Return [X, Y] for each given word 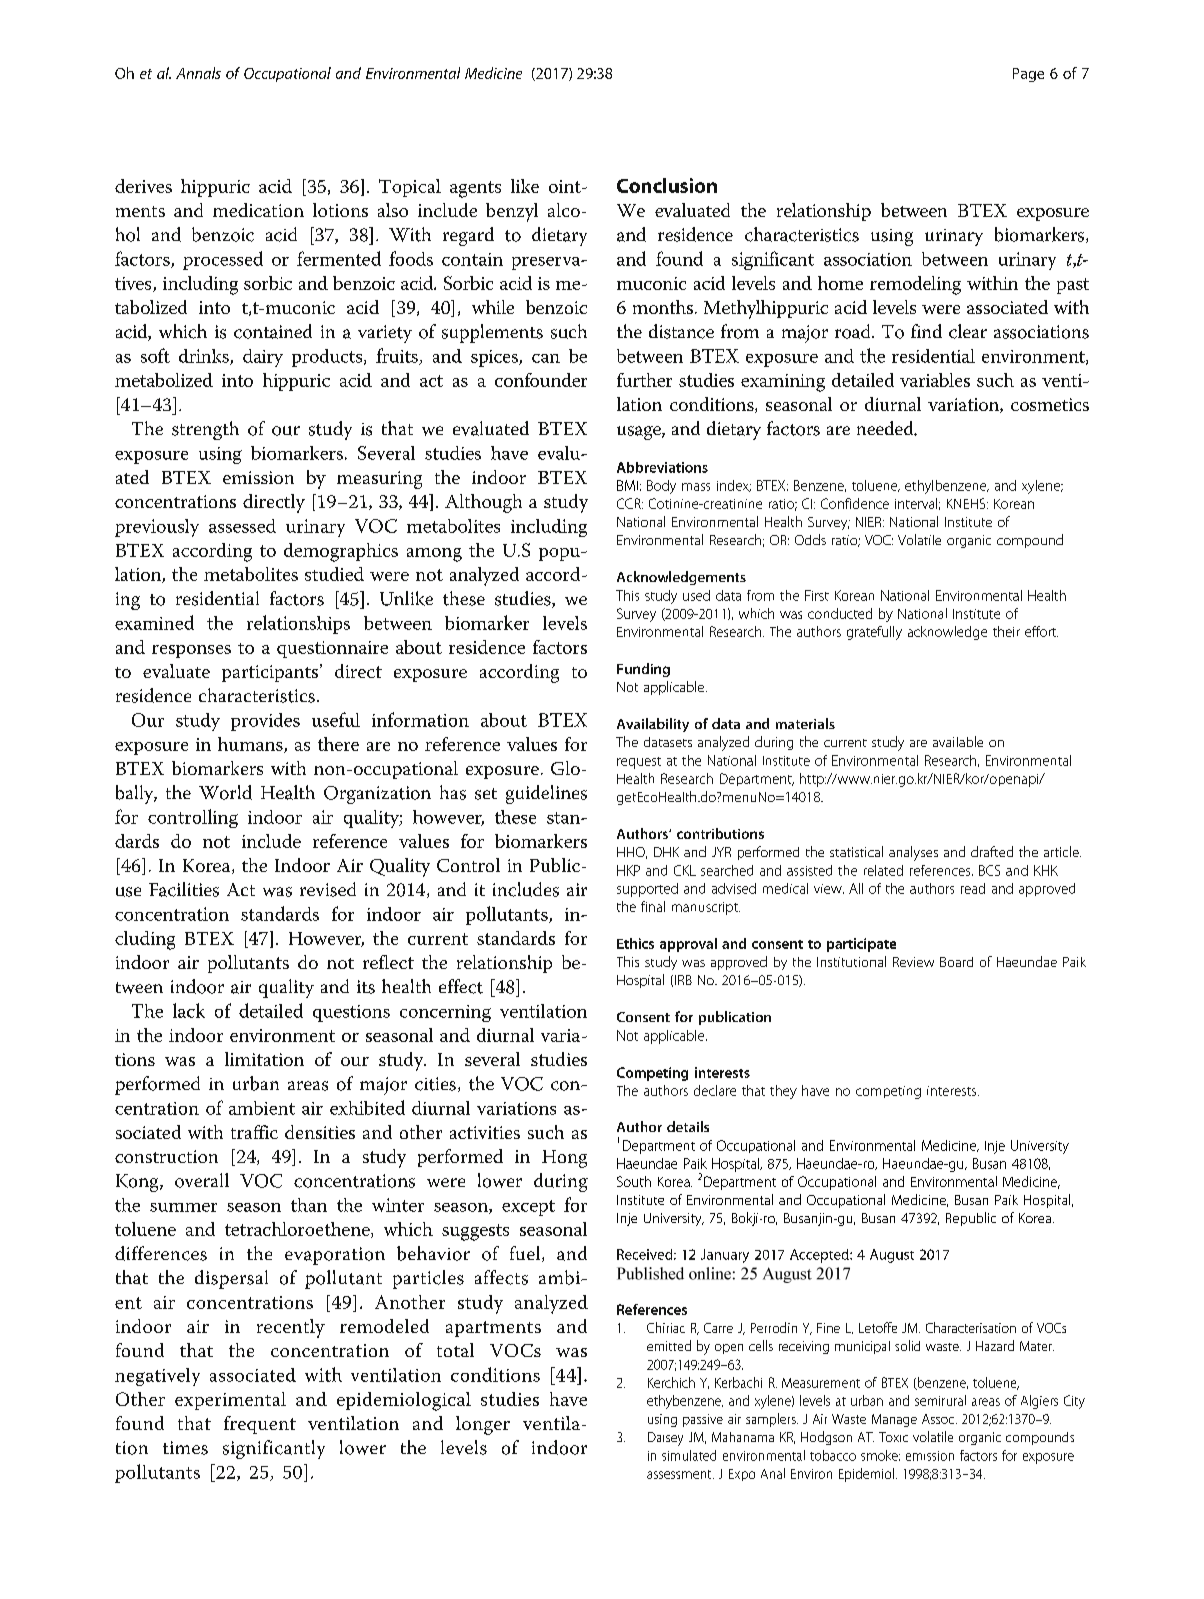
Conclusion [667, 185]
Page [1028, 75]
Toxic [893, 1437]
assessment [680, 1474]
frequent [260, 1425]
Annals [198, 73]
